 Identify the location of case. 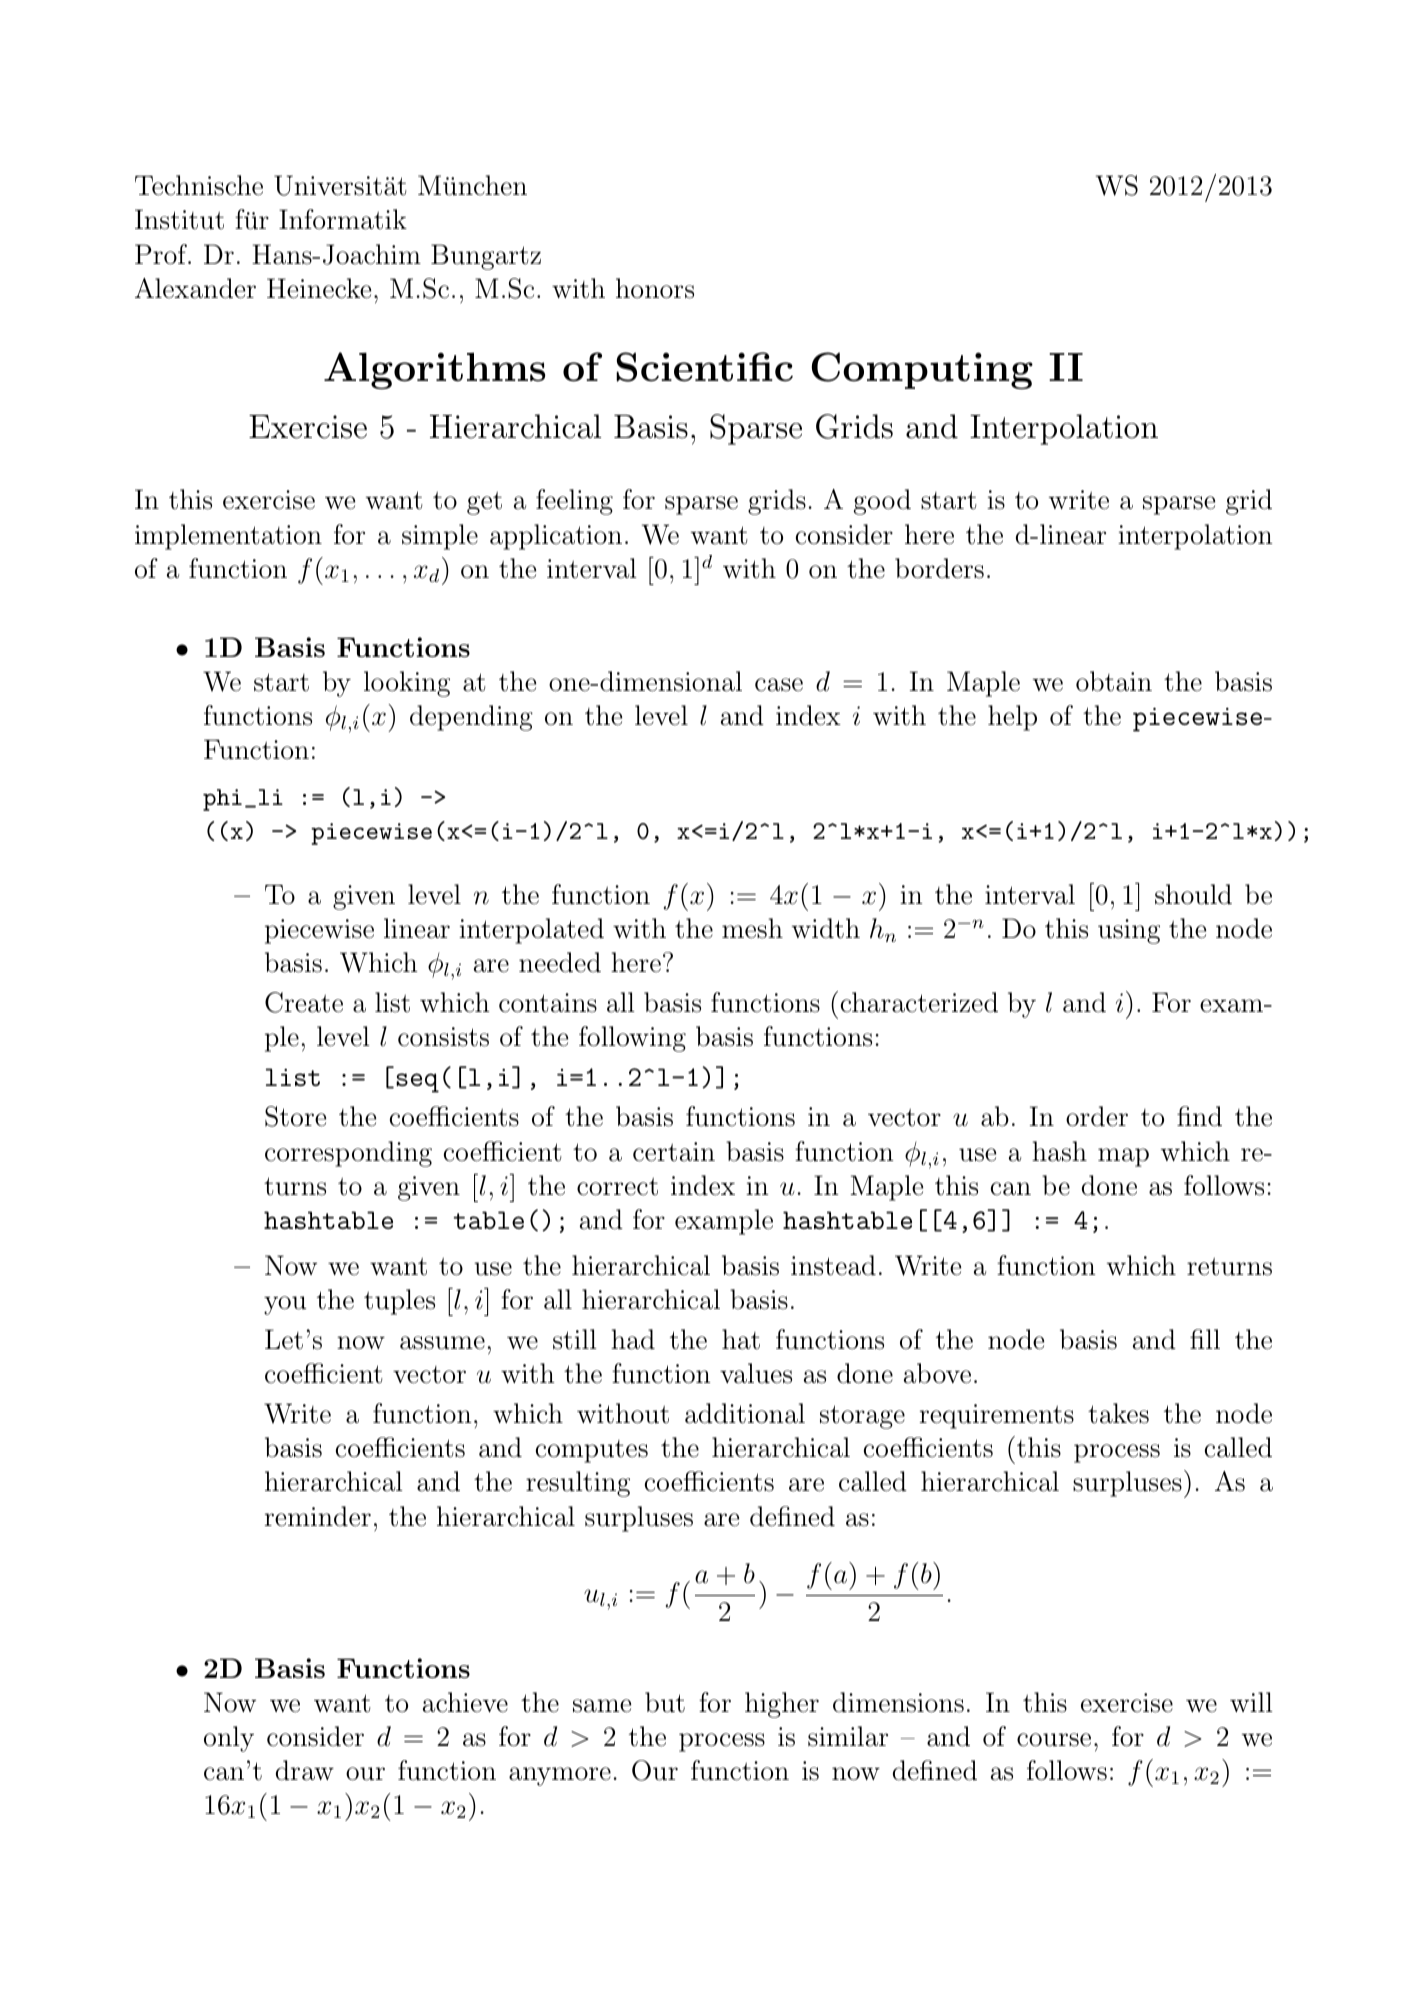
(779, 685).
